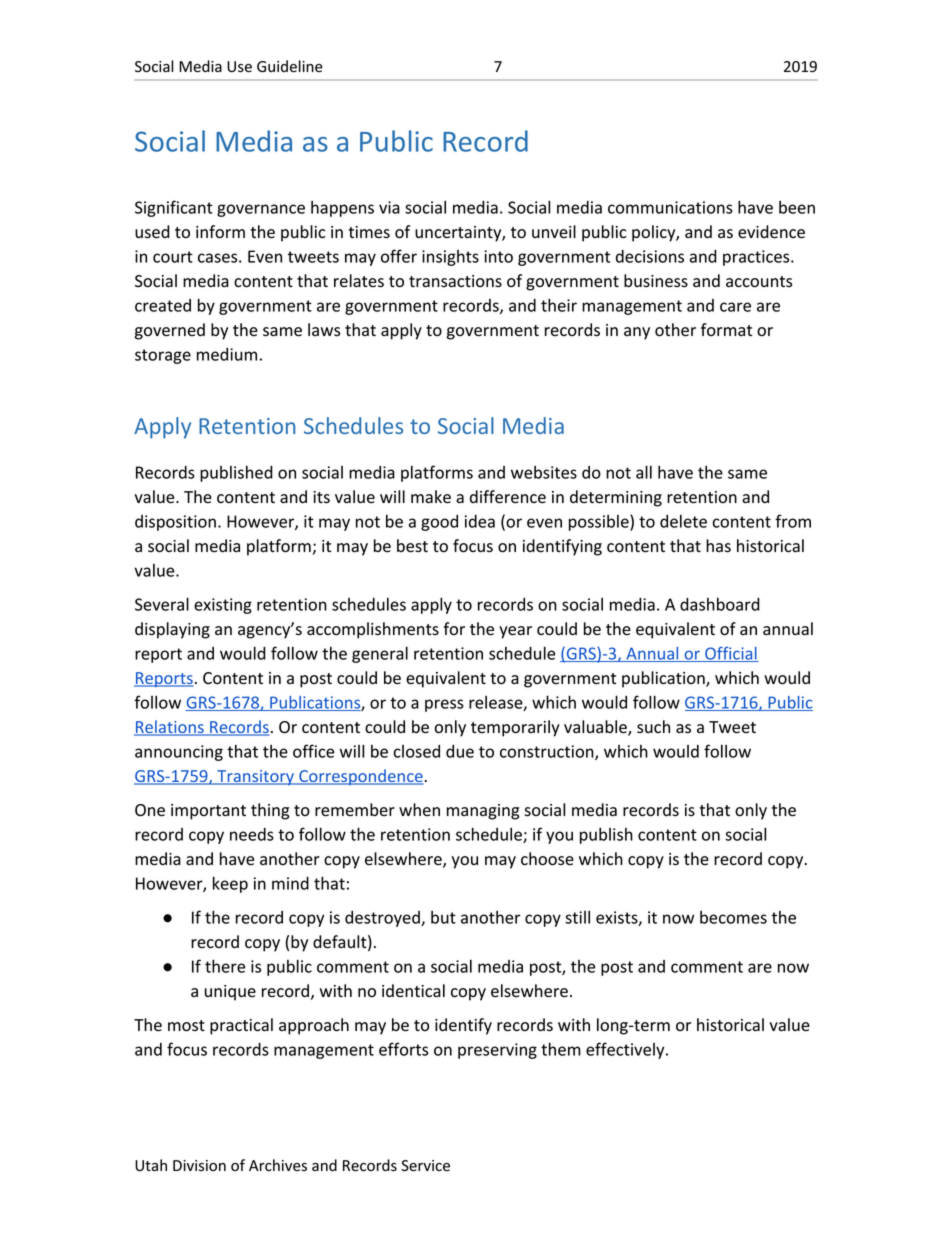  Describe the element at coordinates (199, 1166) in the screenshot. I see `Division` at that location.
